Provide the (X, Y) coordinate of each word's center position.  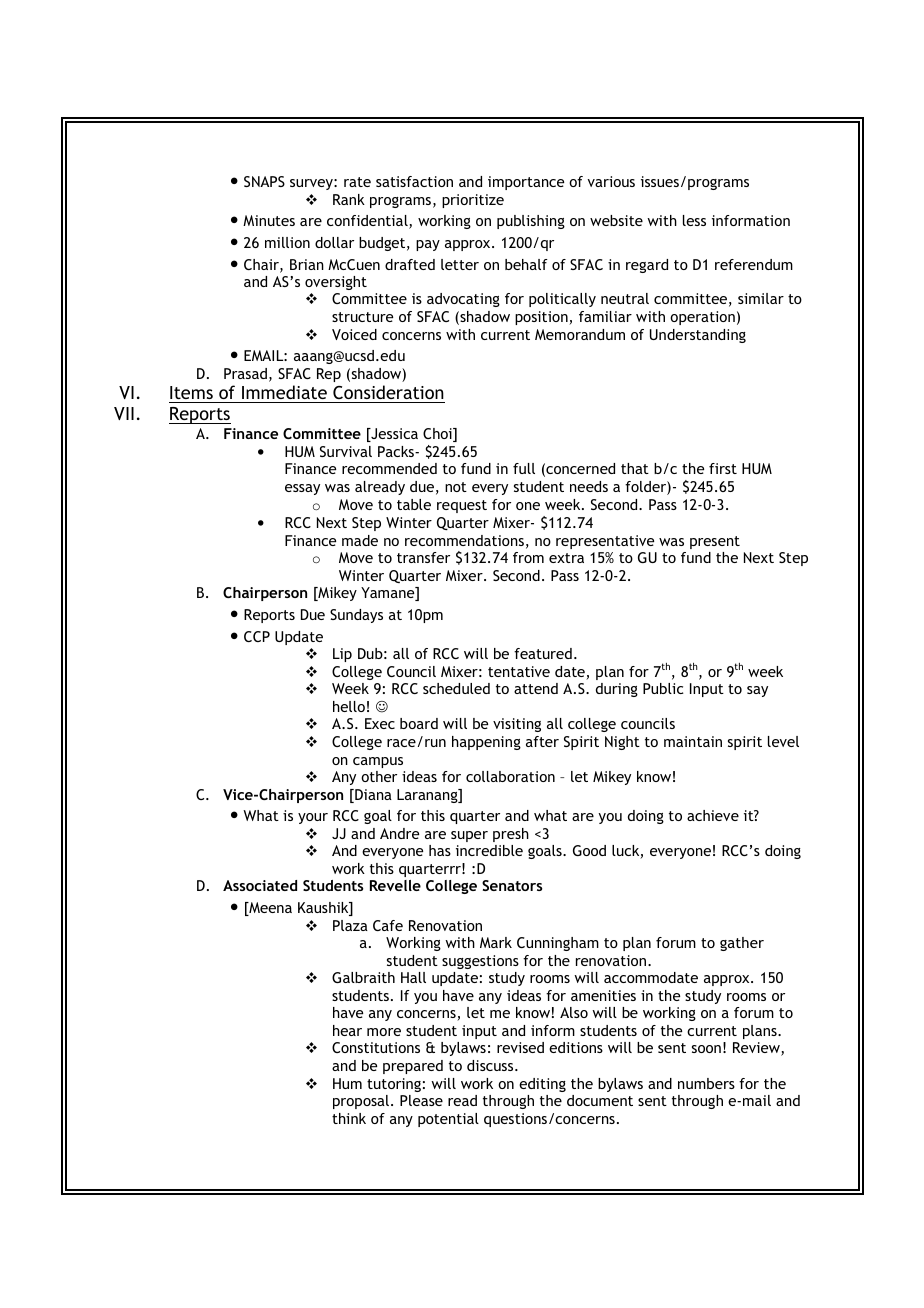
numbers (706, 1083)
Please (421, 1100)
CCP (257, 636)
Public (663, 688)
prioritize (473, 201)
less (694, 220)
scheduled (456, 688)
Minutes (269, 220)
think (349, 1118)
